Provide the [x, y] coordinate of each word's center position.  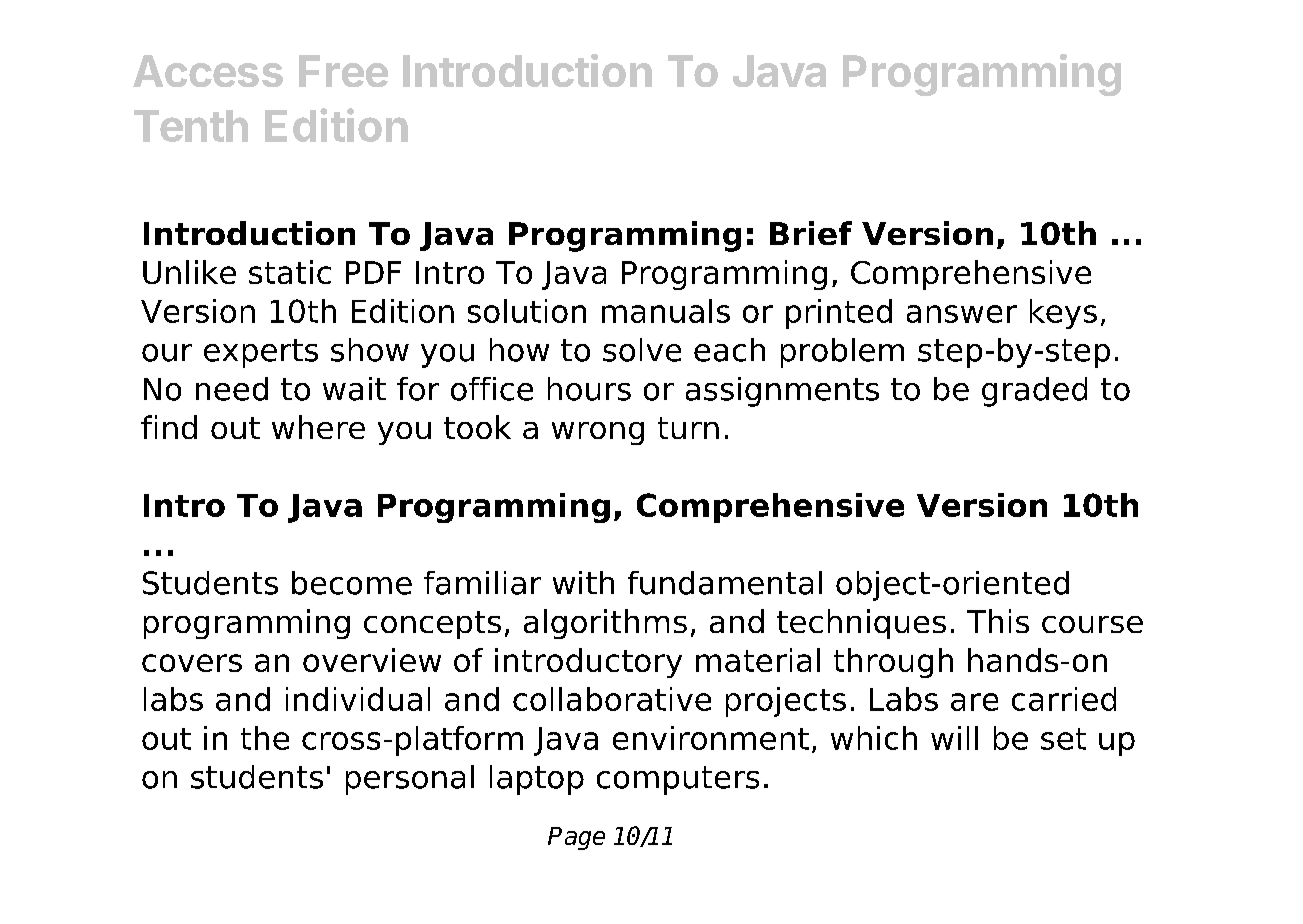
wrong [598, 433]
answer [962, 314]
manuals [666, 311]
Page [576, 838]
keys [1063, 314]
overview [372, 660]
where [318, 427]
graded [1034, 392]
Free [343, 71]
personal [410, 780]
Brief [811, 233]
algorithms [605, 624]
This [998, 621]
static [290, 272]
